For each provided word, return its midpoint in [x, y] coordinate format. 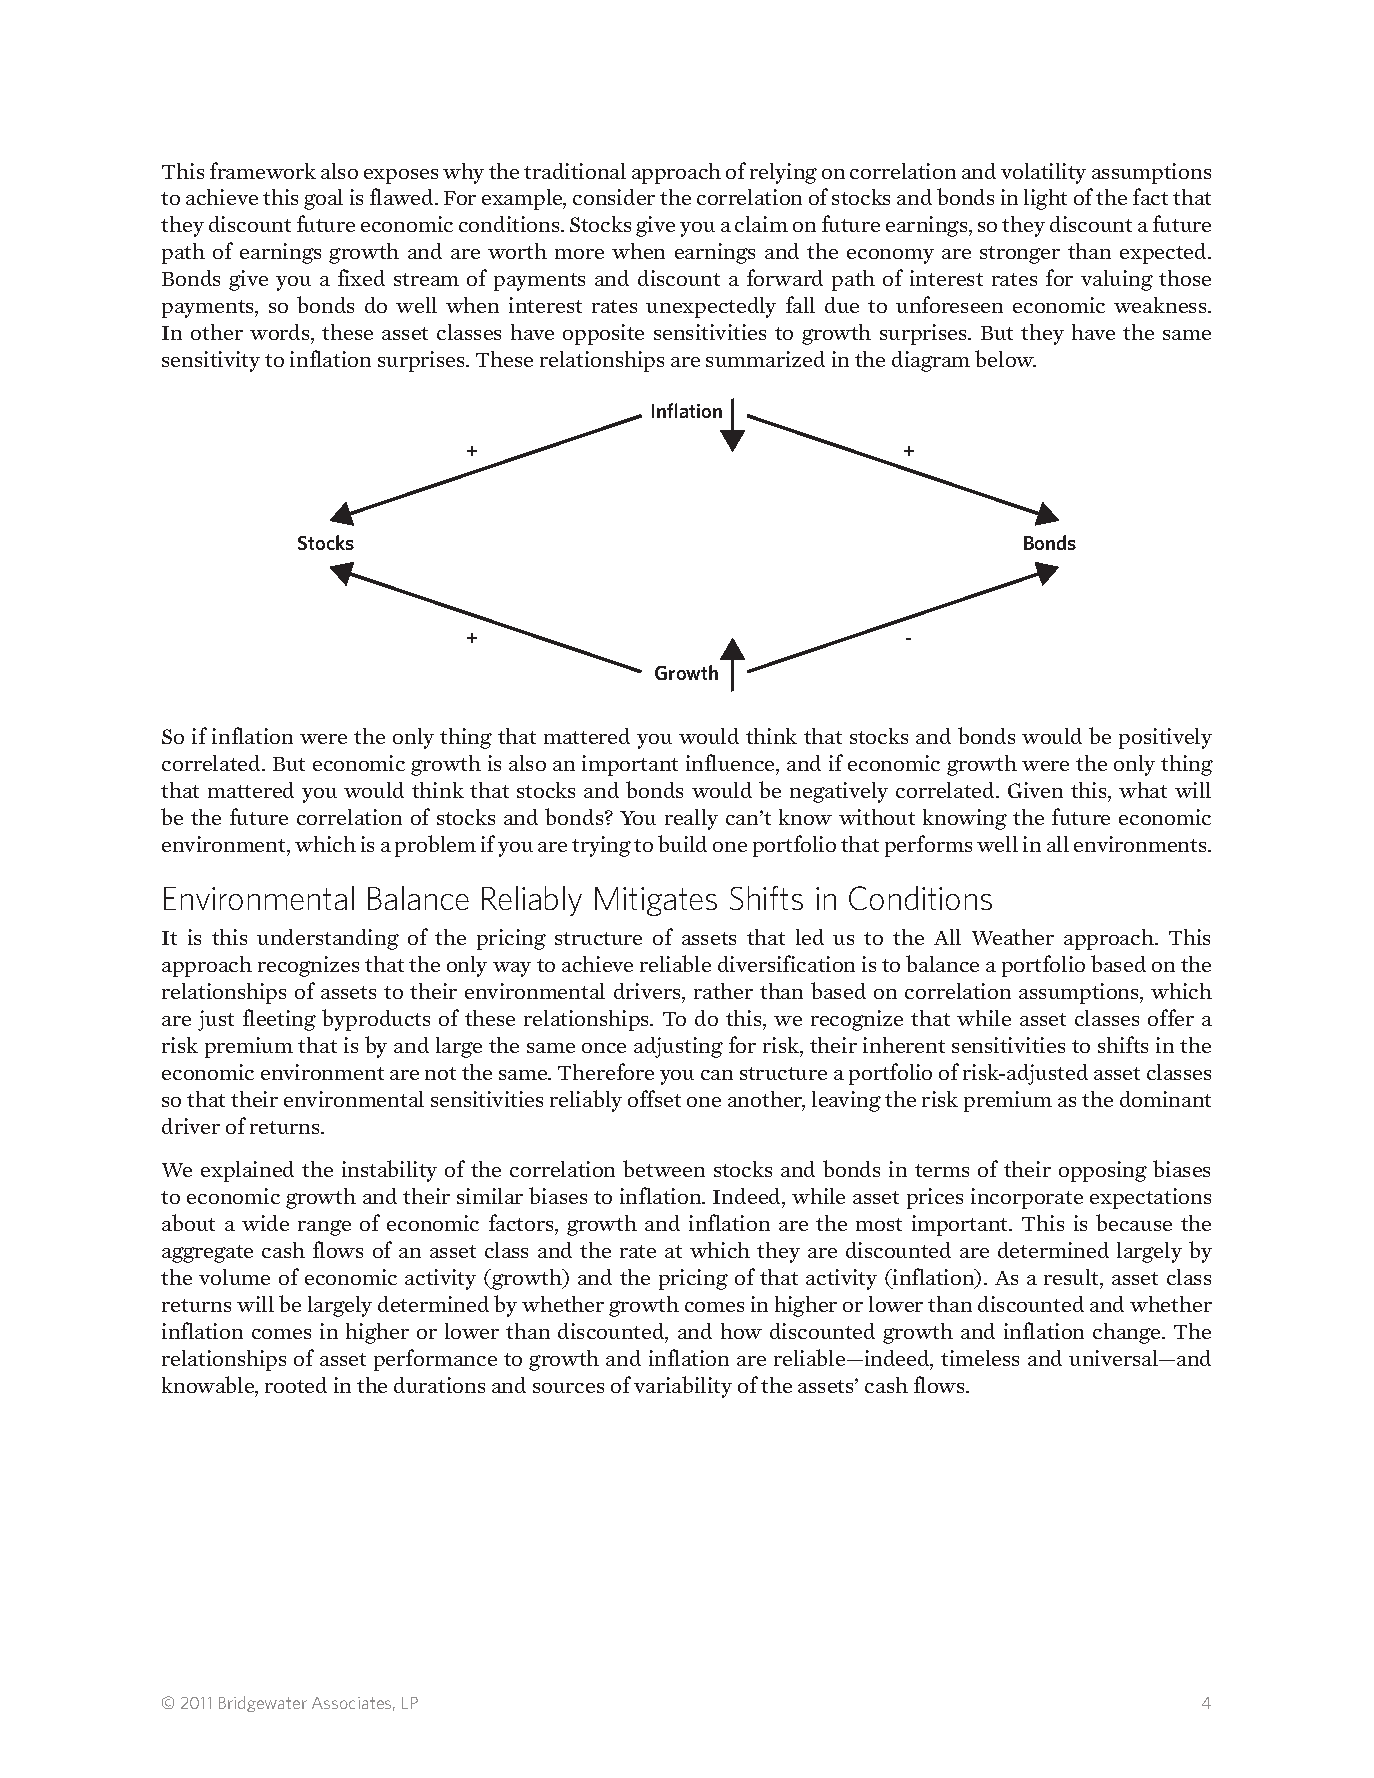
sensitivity [211, 361]
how [741, 1331]
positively [1165, 738]
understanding [328, 939]
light [1045, 199]
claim [761, 224]
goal [323, 199]
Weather [1013, 937]
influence [731, 764]
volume [234, 1277]
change [1128, 1333]
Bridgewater [263, 1704]
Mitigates [656, 901]
